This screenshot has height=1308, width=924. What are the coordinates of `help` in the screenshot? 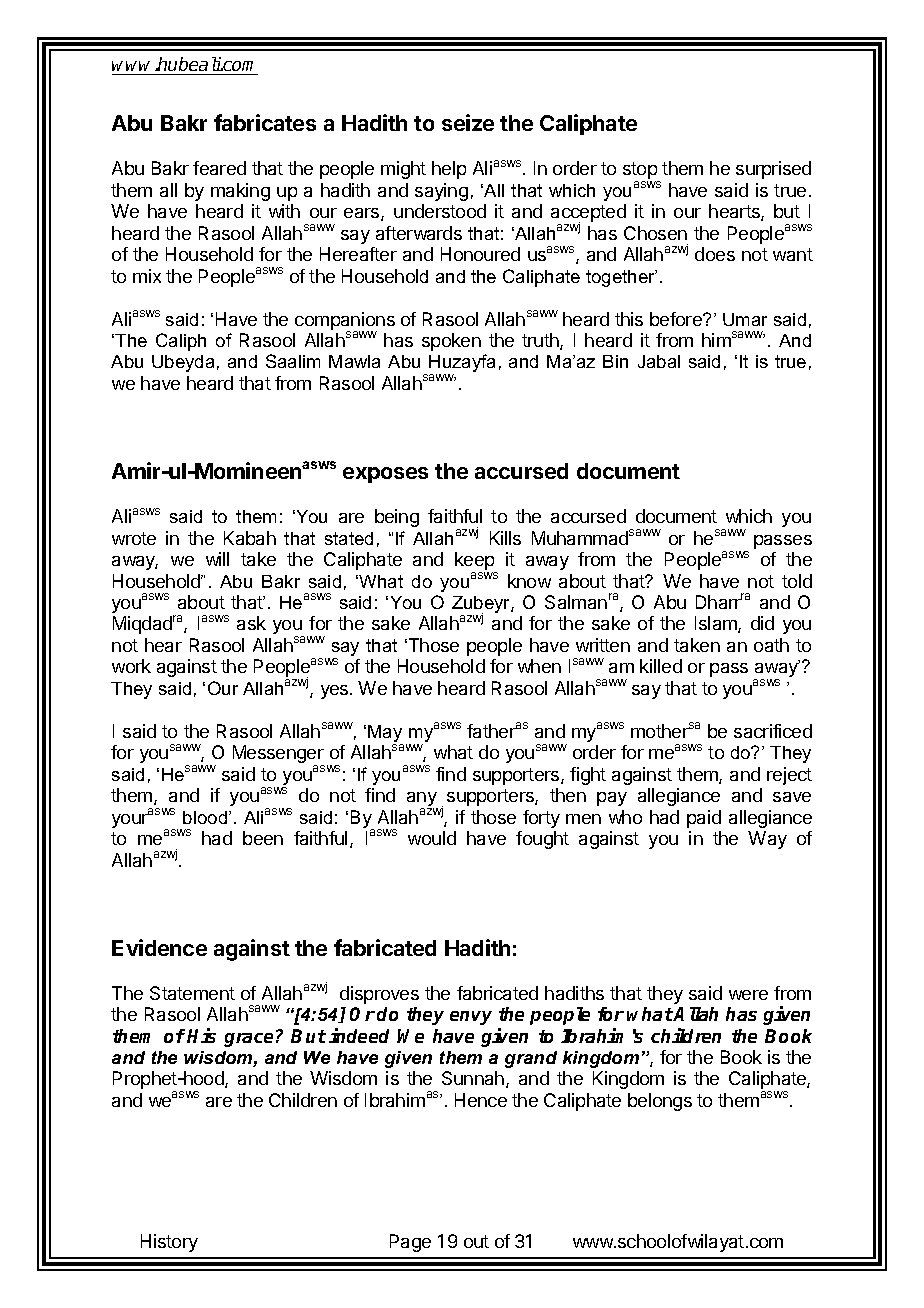 It's located at (449, 170).
